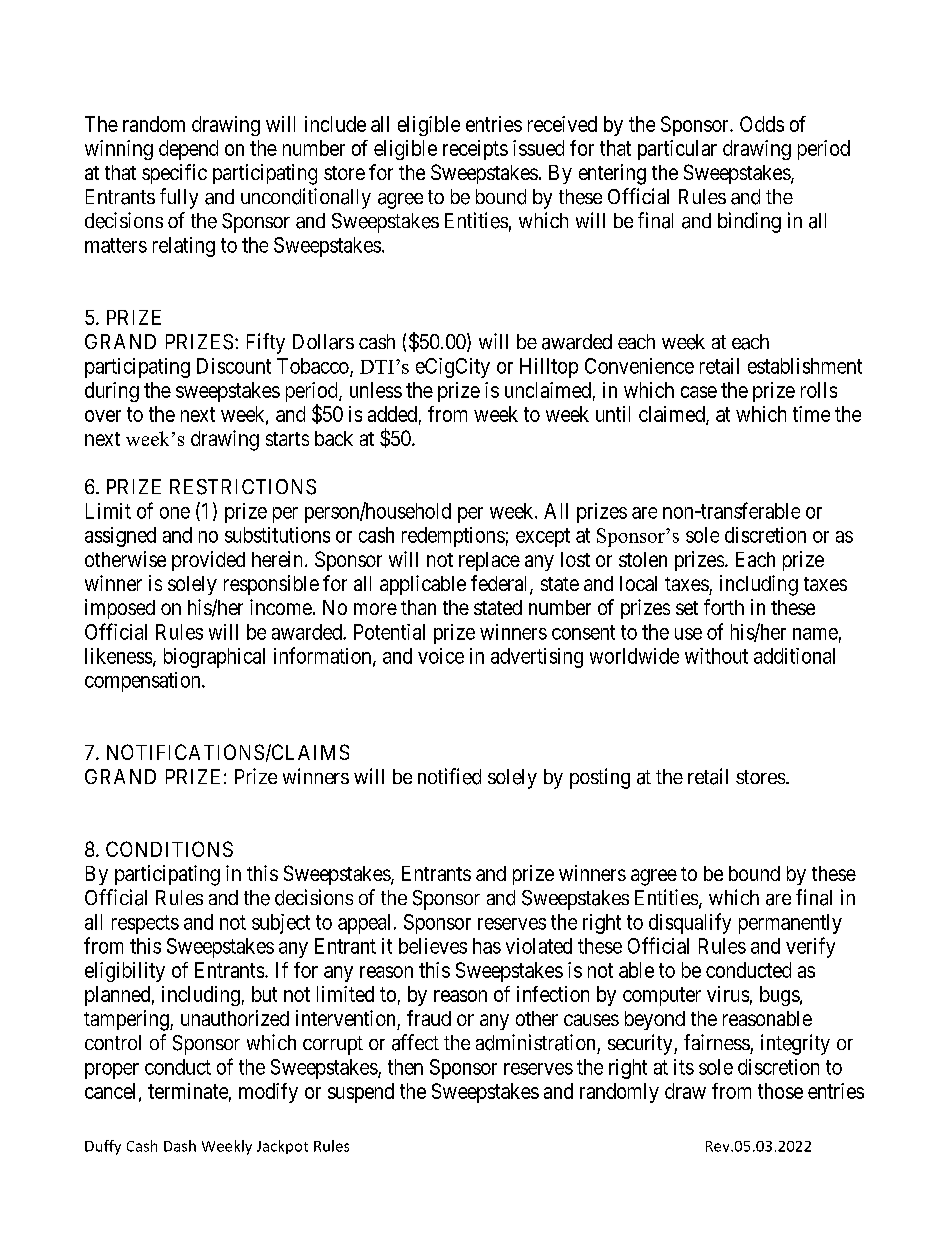 This screenshot has height=1233, width=952. I want to click on receipts, so click(475, 150).
